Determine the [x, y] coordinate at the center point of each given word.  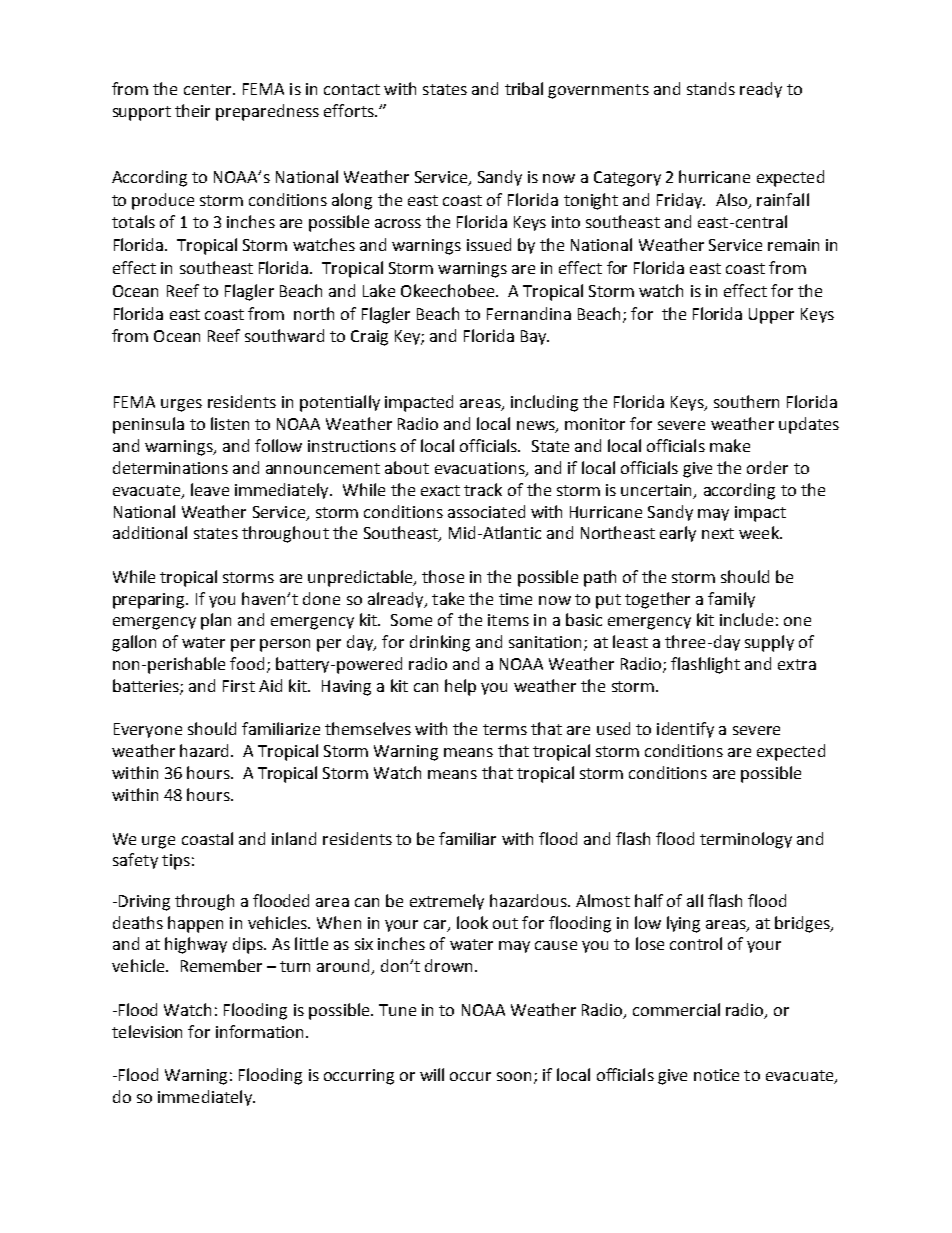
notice [716, 1075]
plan [216, 621]
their [192, 110]
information [261, 1031]
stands [711, 88]
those [443, 576]
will [432, 1074]
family [731, 600]
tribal [524, 88]
